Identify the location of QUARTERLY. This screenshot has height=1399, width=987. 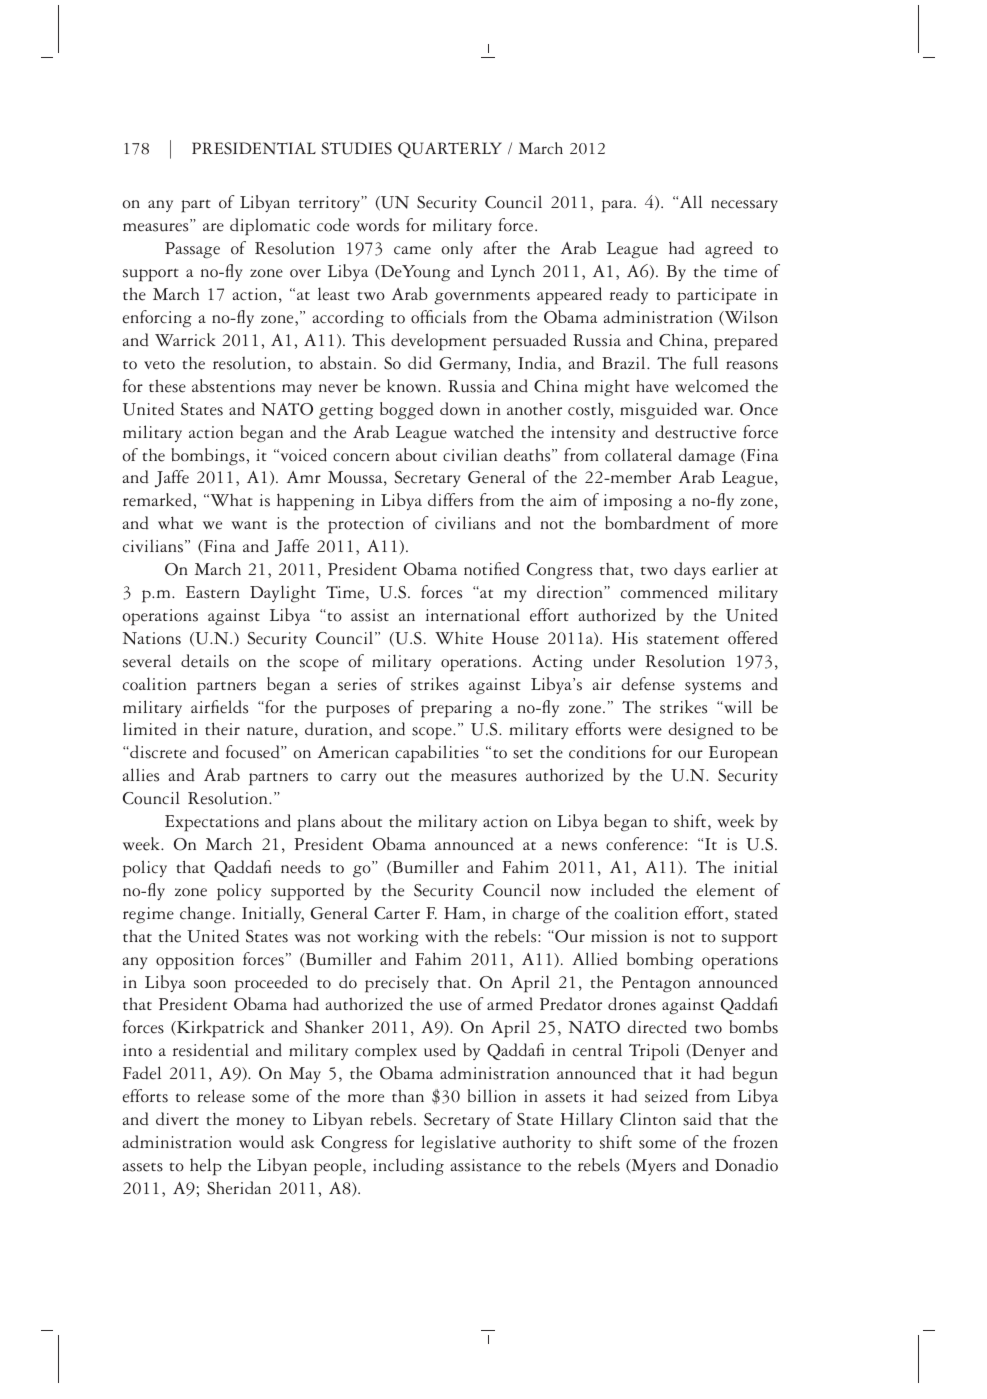
(450, 150).
